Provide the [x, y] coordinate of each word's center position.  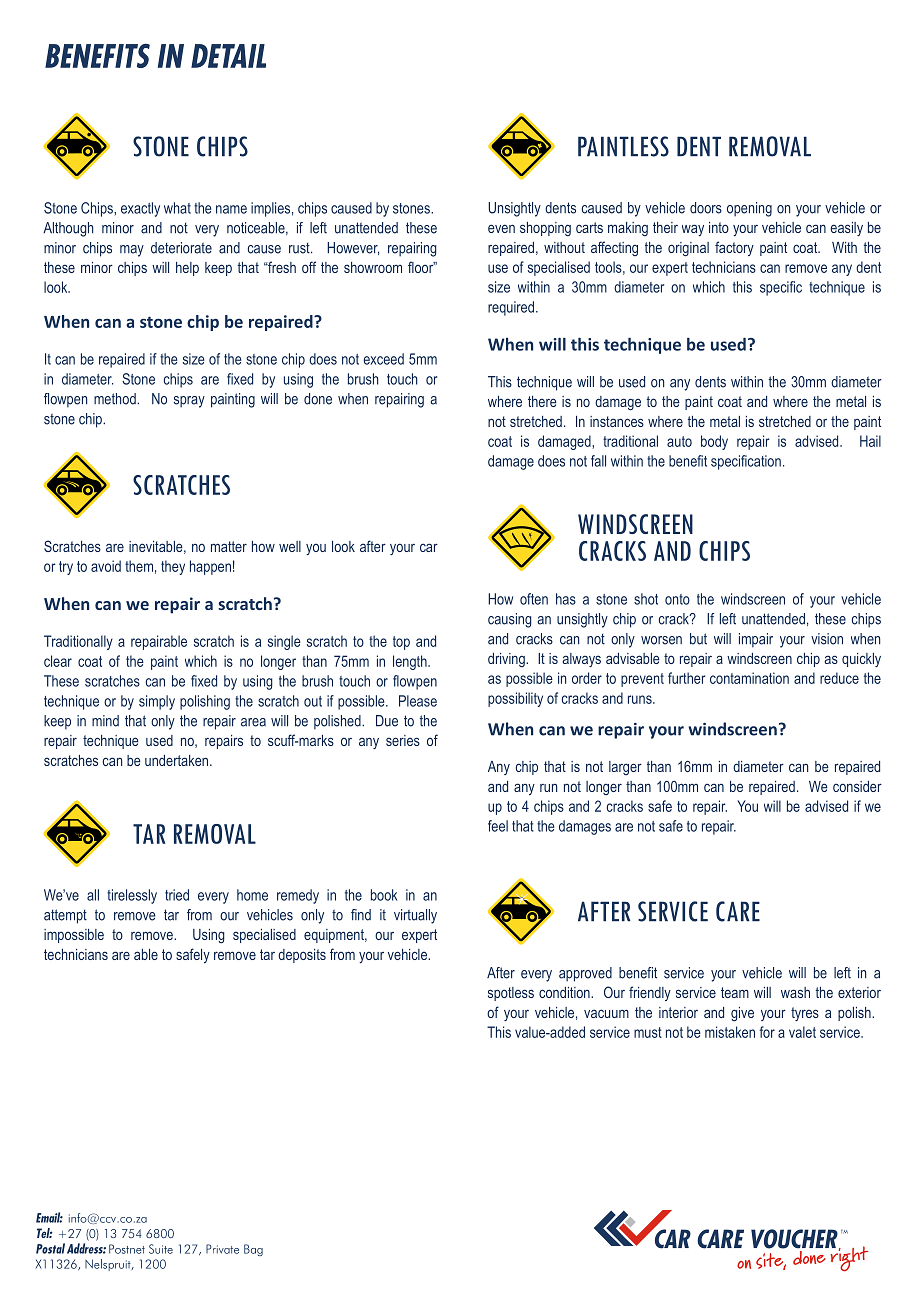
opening [749, 209]
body [714, 442]
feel [498, 826]
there [542, 401]
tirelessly [132, 896]
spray [189, 402]
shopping [545, 229]
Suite [161, 1249]
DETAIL [228, 56]
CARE [738, 911]
